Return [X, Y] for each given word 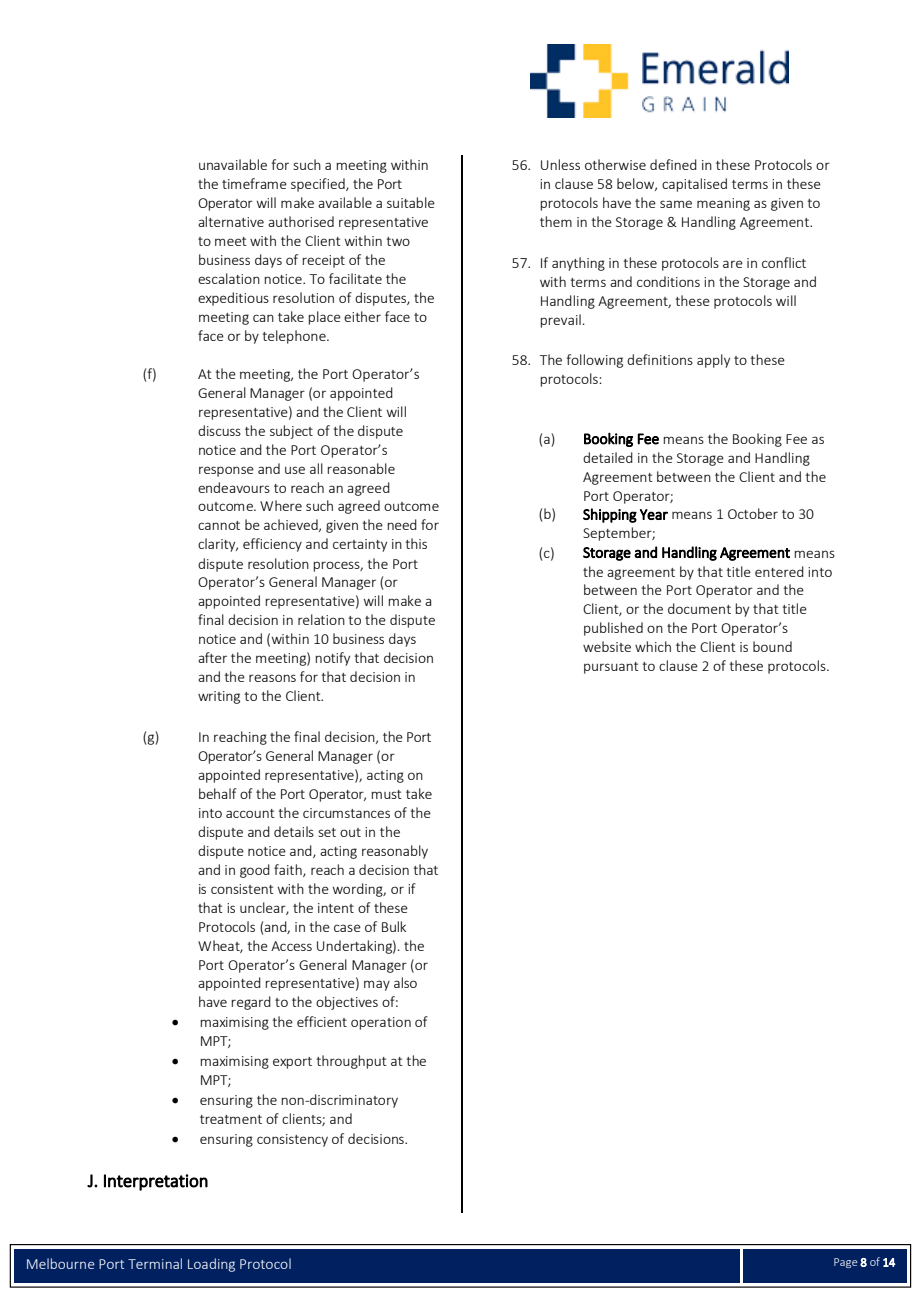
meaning [723, 204]
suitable [411, 202]
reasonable [361, 468]
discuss [219, 430]
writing [219, 697]
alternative [231, 221]
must [386, 794]
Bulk [394, 926]
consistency [292, 1140]
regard [251, 1003]
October [753, 513]
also [405, 982]
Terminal [155, 1263]
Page [846, 1263]
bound [772, 646]
